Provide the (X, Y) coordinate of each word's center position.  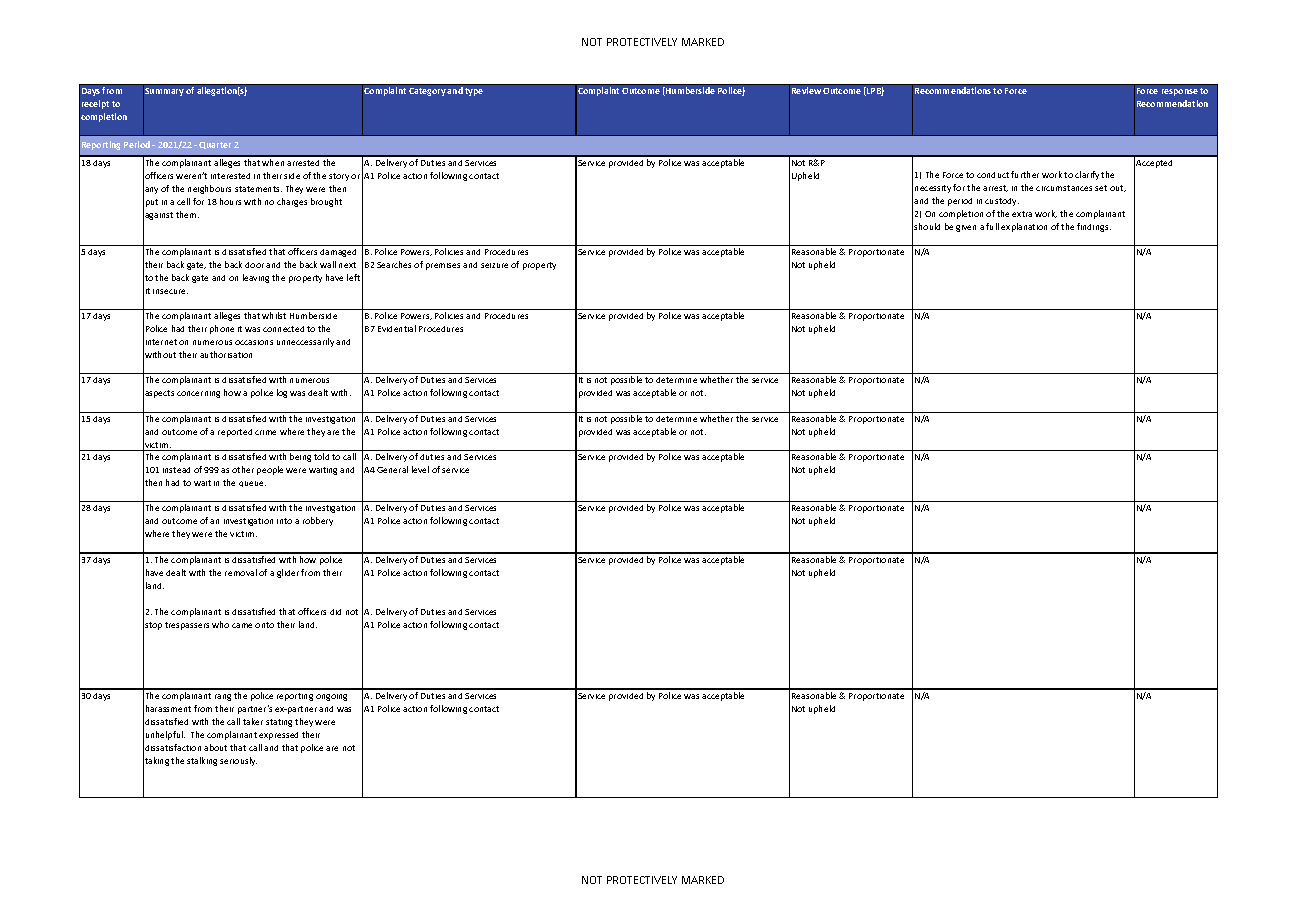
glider (288, 573)
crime (265, 432)
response (1180, 92)
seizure (494, 265)
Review (806, 90)
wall (328, 264)
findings (1094, 227)
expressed (278, 736)
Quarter (215, 145)
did (335, 612)
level (420, 469)
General (392, 469)
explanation (1024, 227)
